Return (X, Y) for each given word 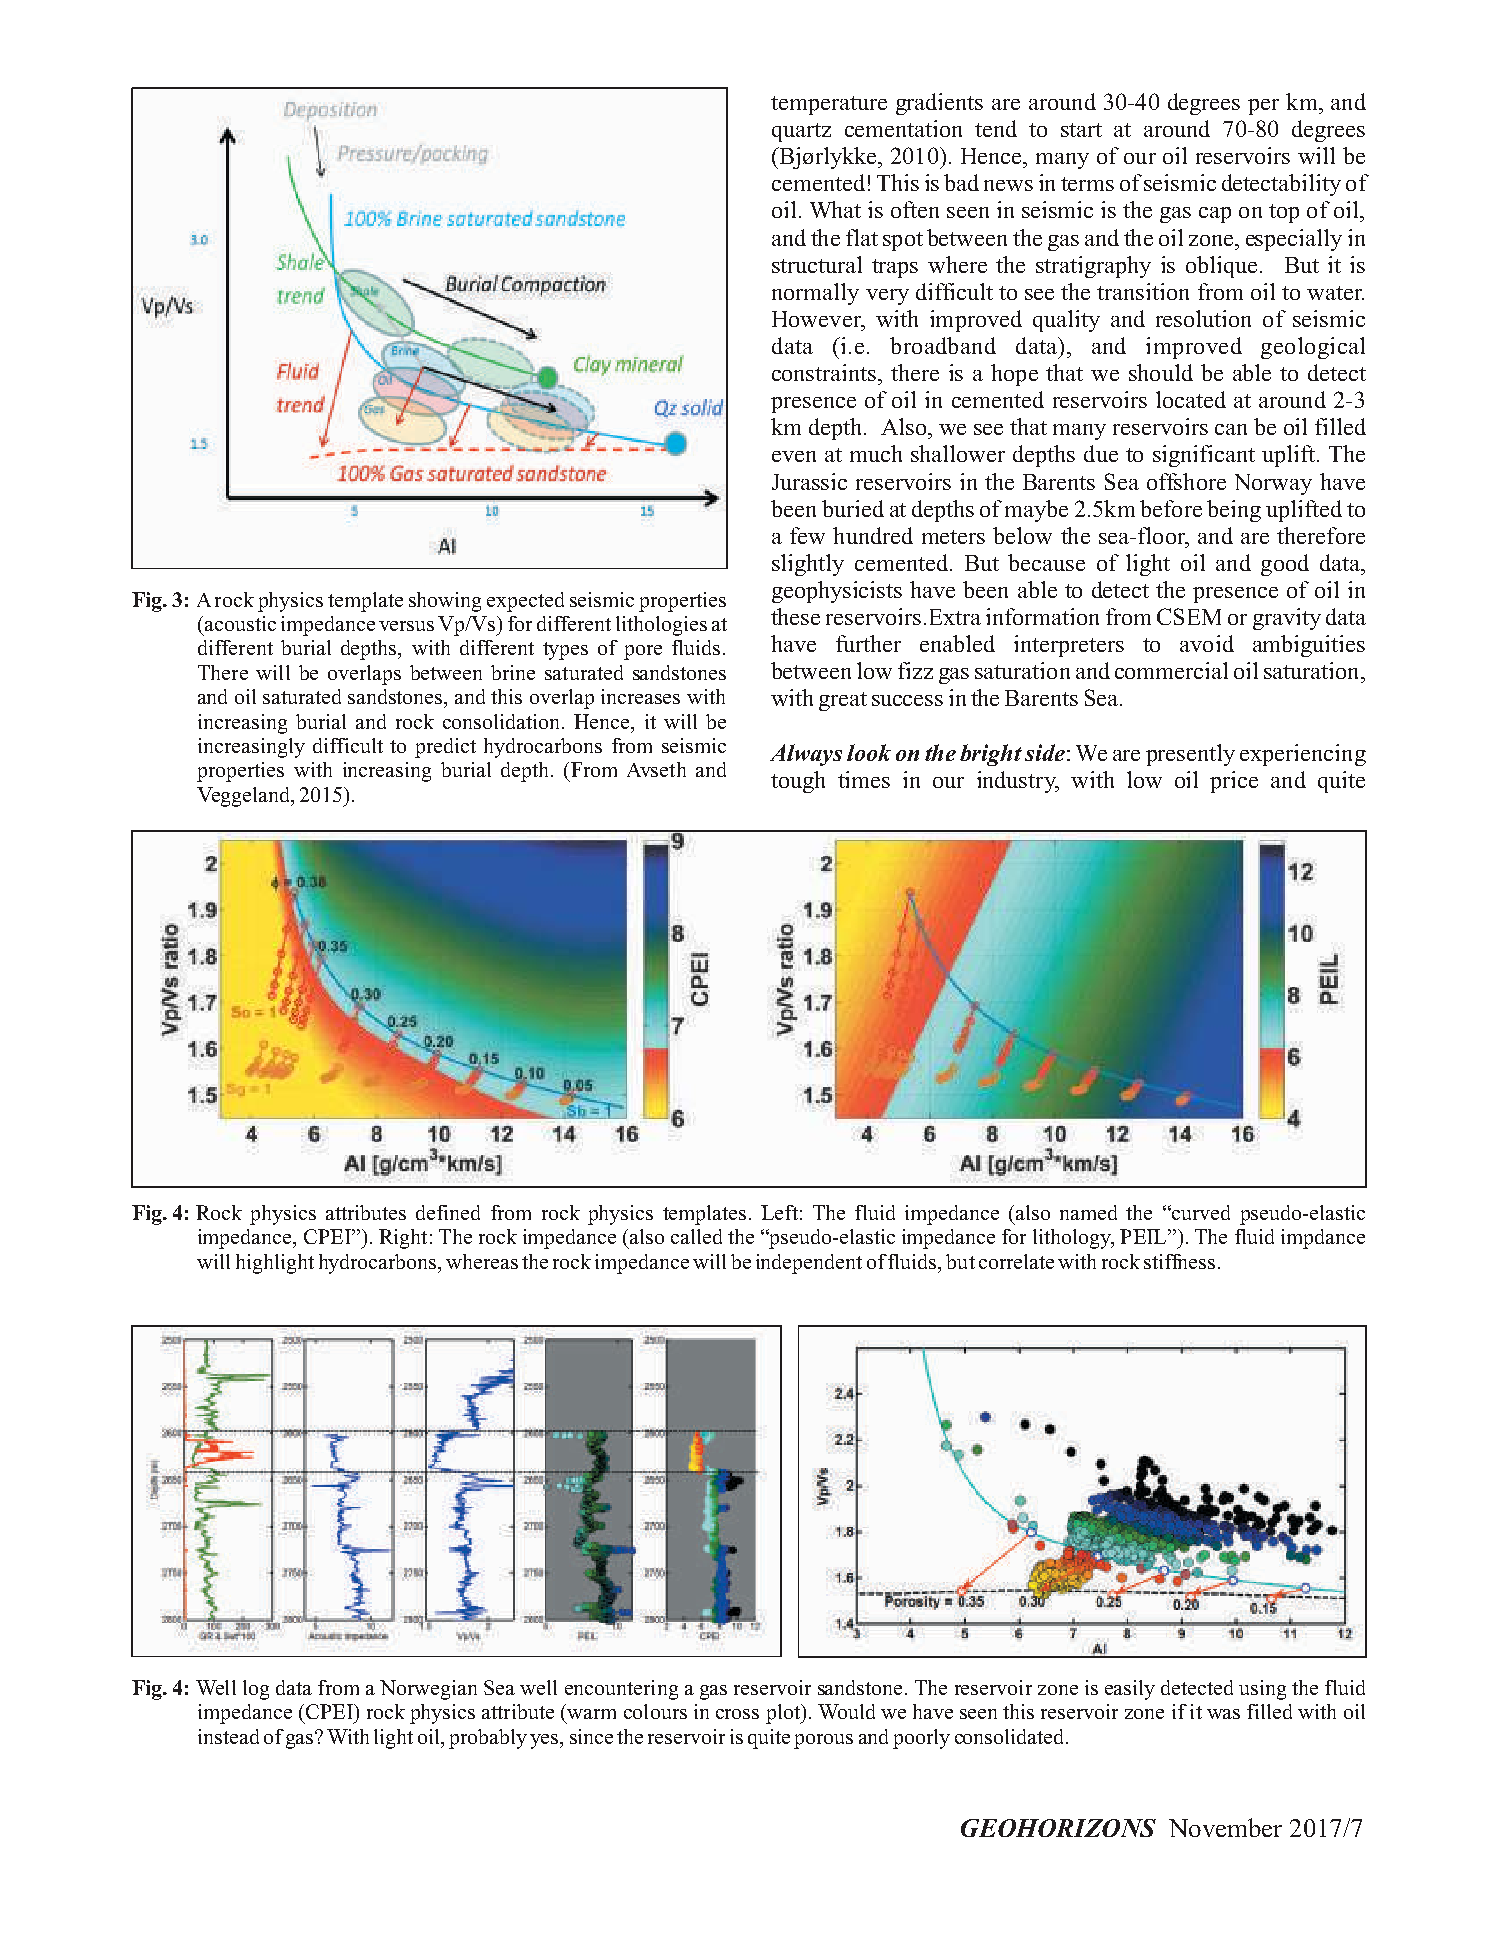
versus (406, 626)
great (843, 701)
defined (448, 1212)
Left (779, 1212)
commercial (1171, 670)
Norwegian (428, 1690)
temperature (829, 105)
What (835, 209)
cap (1215, 215)
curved (1200, 1212)
